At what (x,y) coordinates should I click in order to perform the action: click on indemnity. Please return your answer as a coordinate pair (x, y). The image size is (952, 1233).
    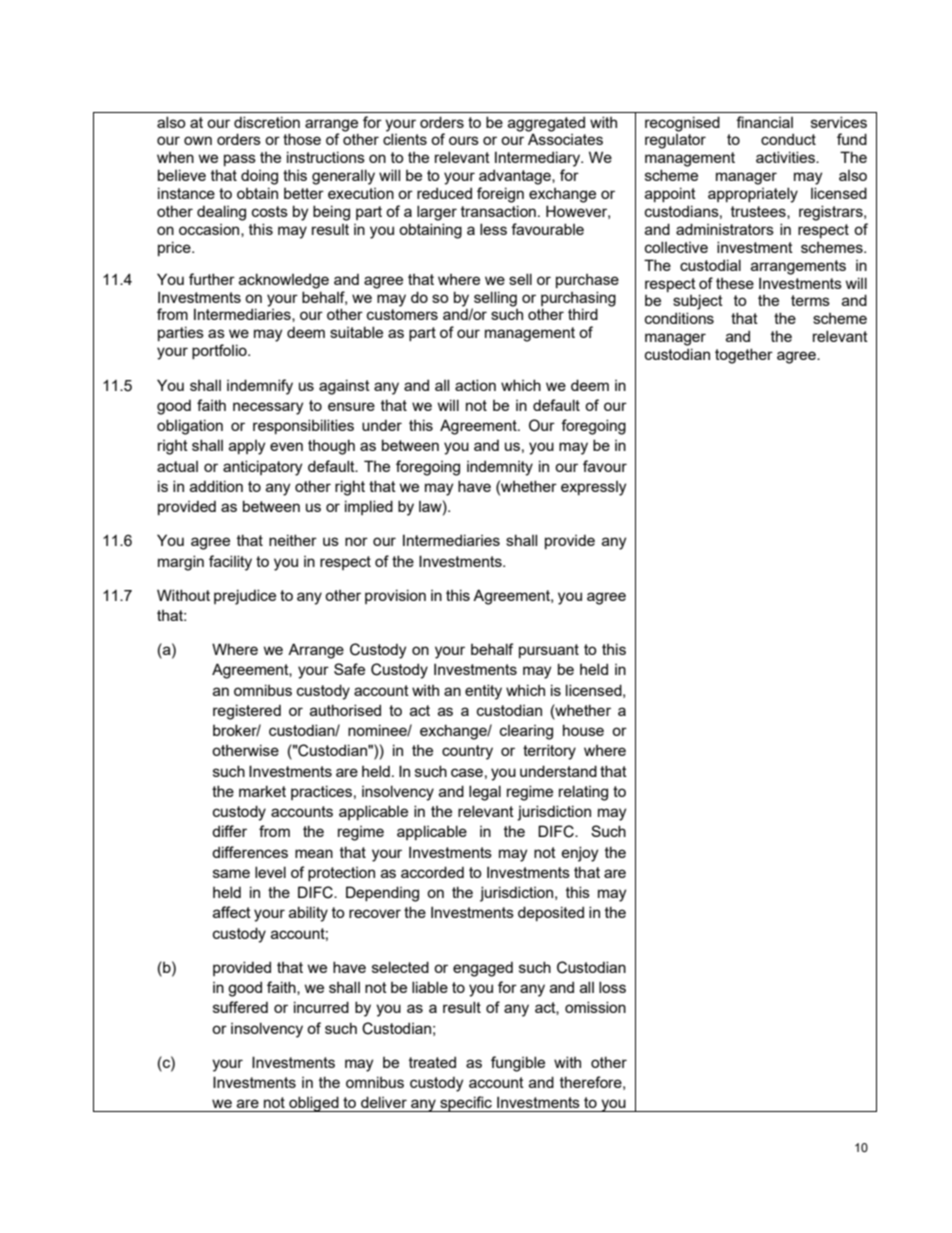
    Looking at the image, I should click on (500, 468).
